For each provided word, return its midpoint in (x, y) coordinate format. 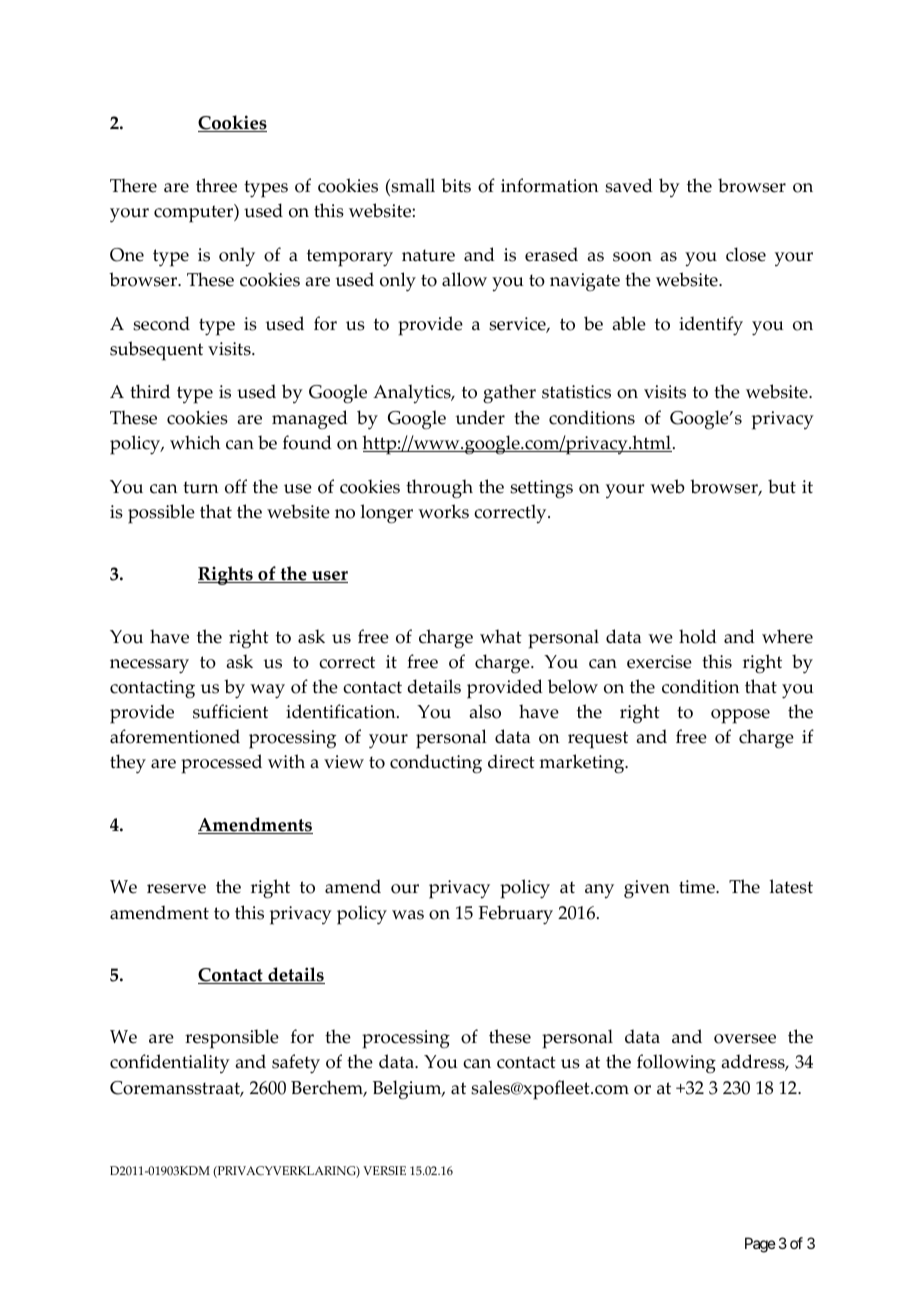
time (698, 887)
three (216, 185)
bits (456, 185)
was (408, 915)
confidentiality (170, 1063)
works (443, 511)
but (782, 486)
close (746, 254)
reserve (176, 889)
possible (161, 514)
